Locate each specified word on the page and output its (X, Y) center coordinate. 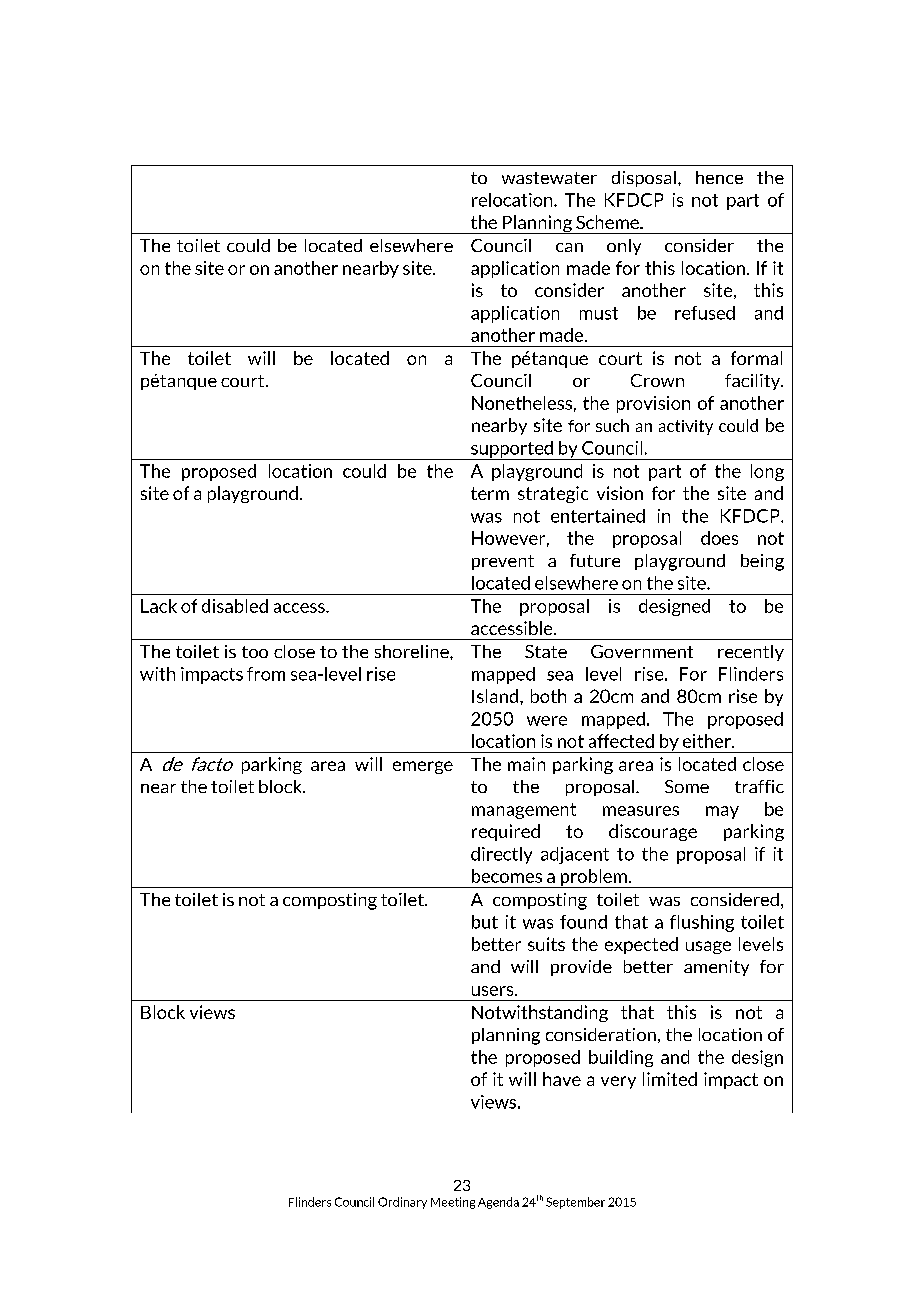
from (266, 674)
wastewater (549, 178)
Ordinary (402, 1203)
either (708, 741)
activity (686, 427)
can (569, 247)
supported (512, 450)
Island (495, 696)
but (485, 922)
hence (719, 177)
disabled (235, 606)
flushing (702, 923)
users (494, 991)
